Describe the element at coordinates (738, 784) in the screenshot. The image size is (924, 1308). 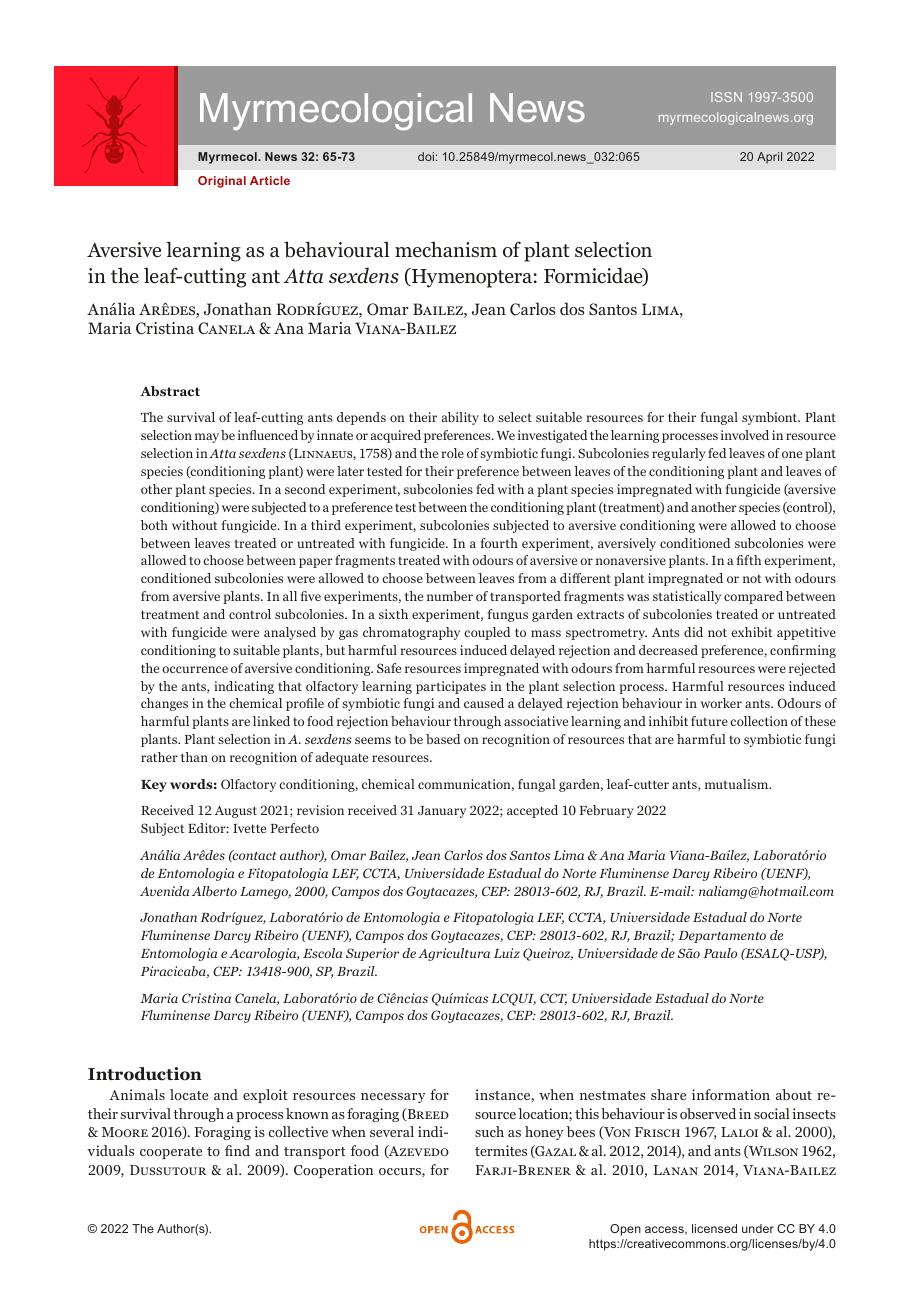
I see `mutualism` at that location.
